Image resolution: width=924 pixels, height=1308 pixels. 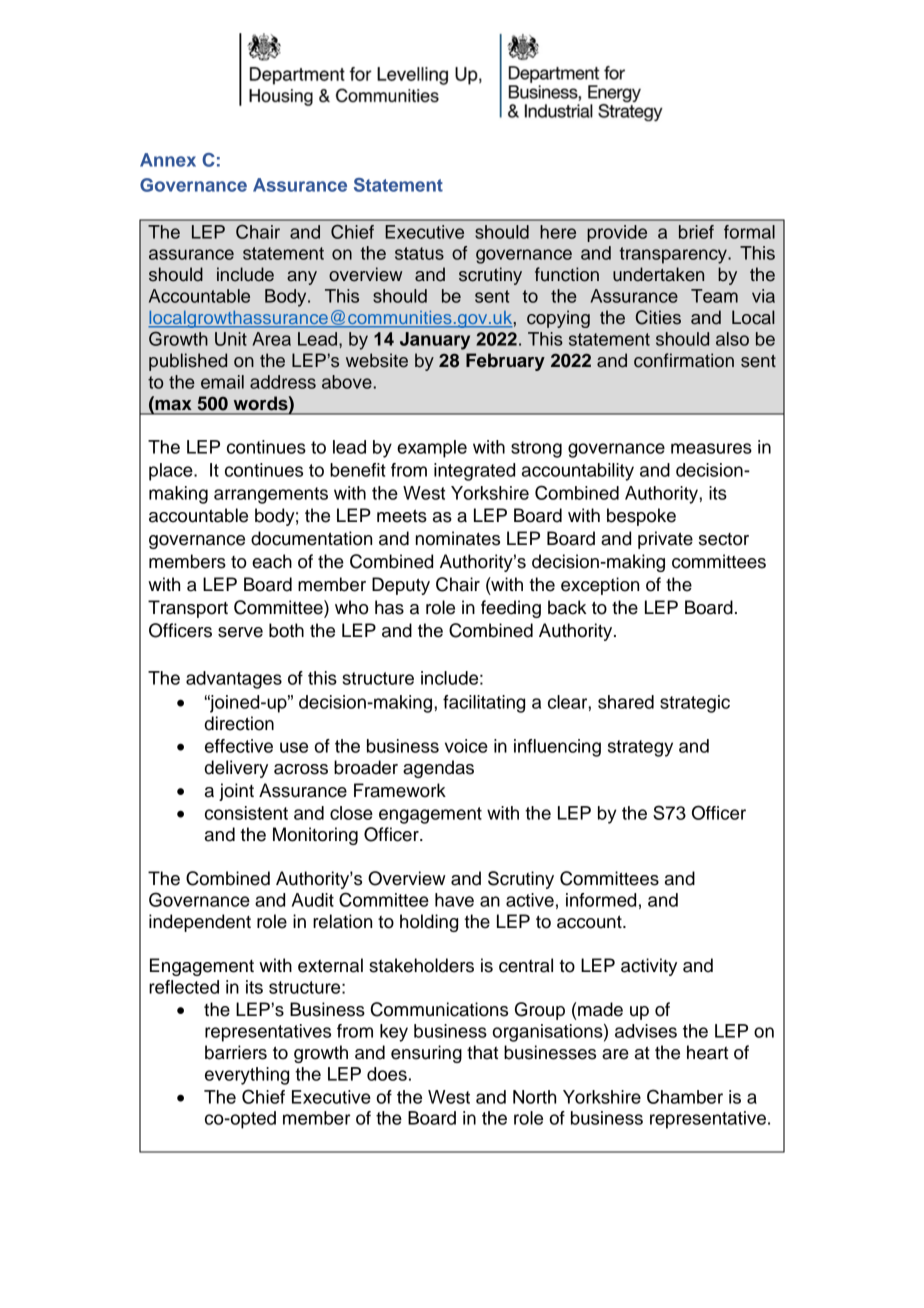 What do you see at coordinates (482, 1052) in the page?
I see `that` at bounding box center [482, 1052].
